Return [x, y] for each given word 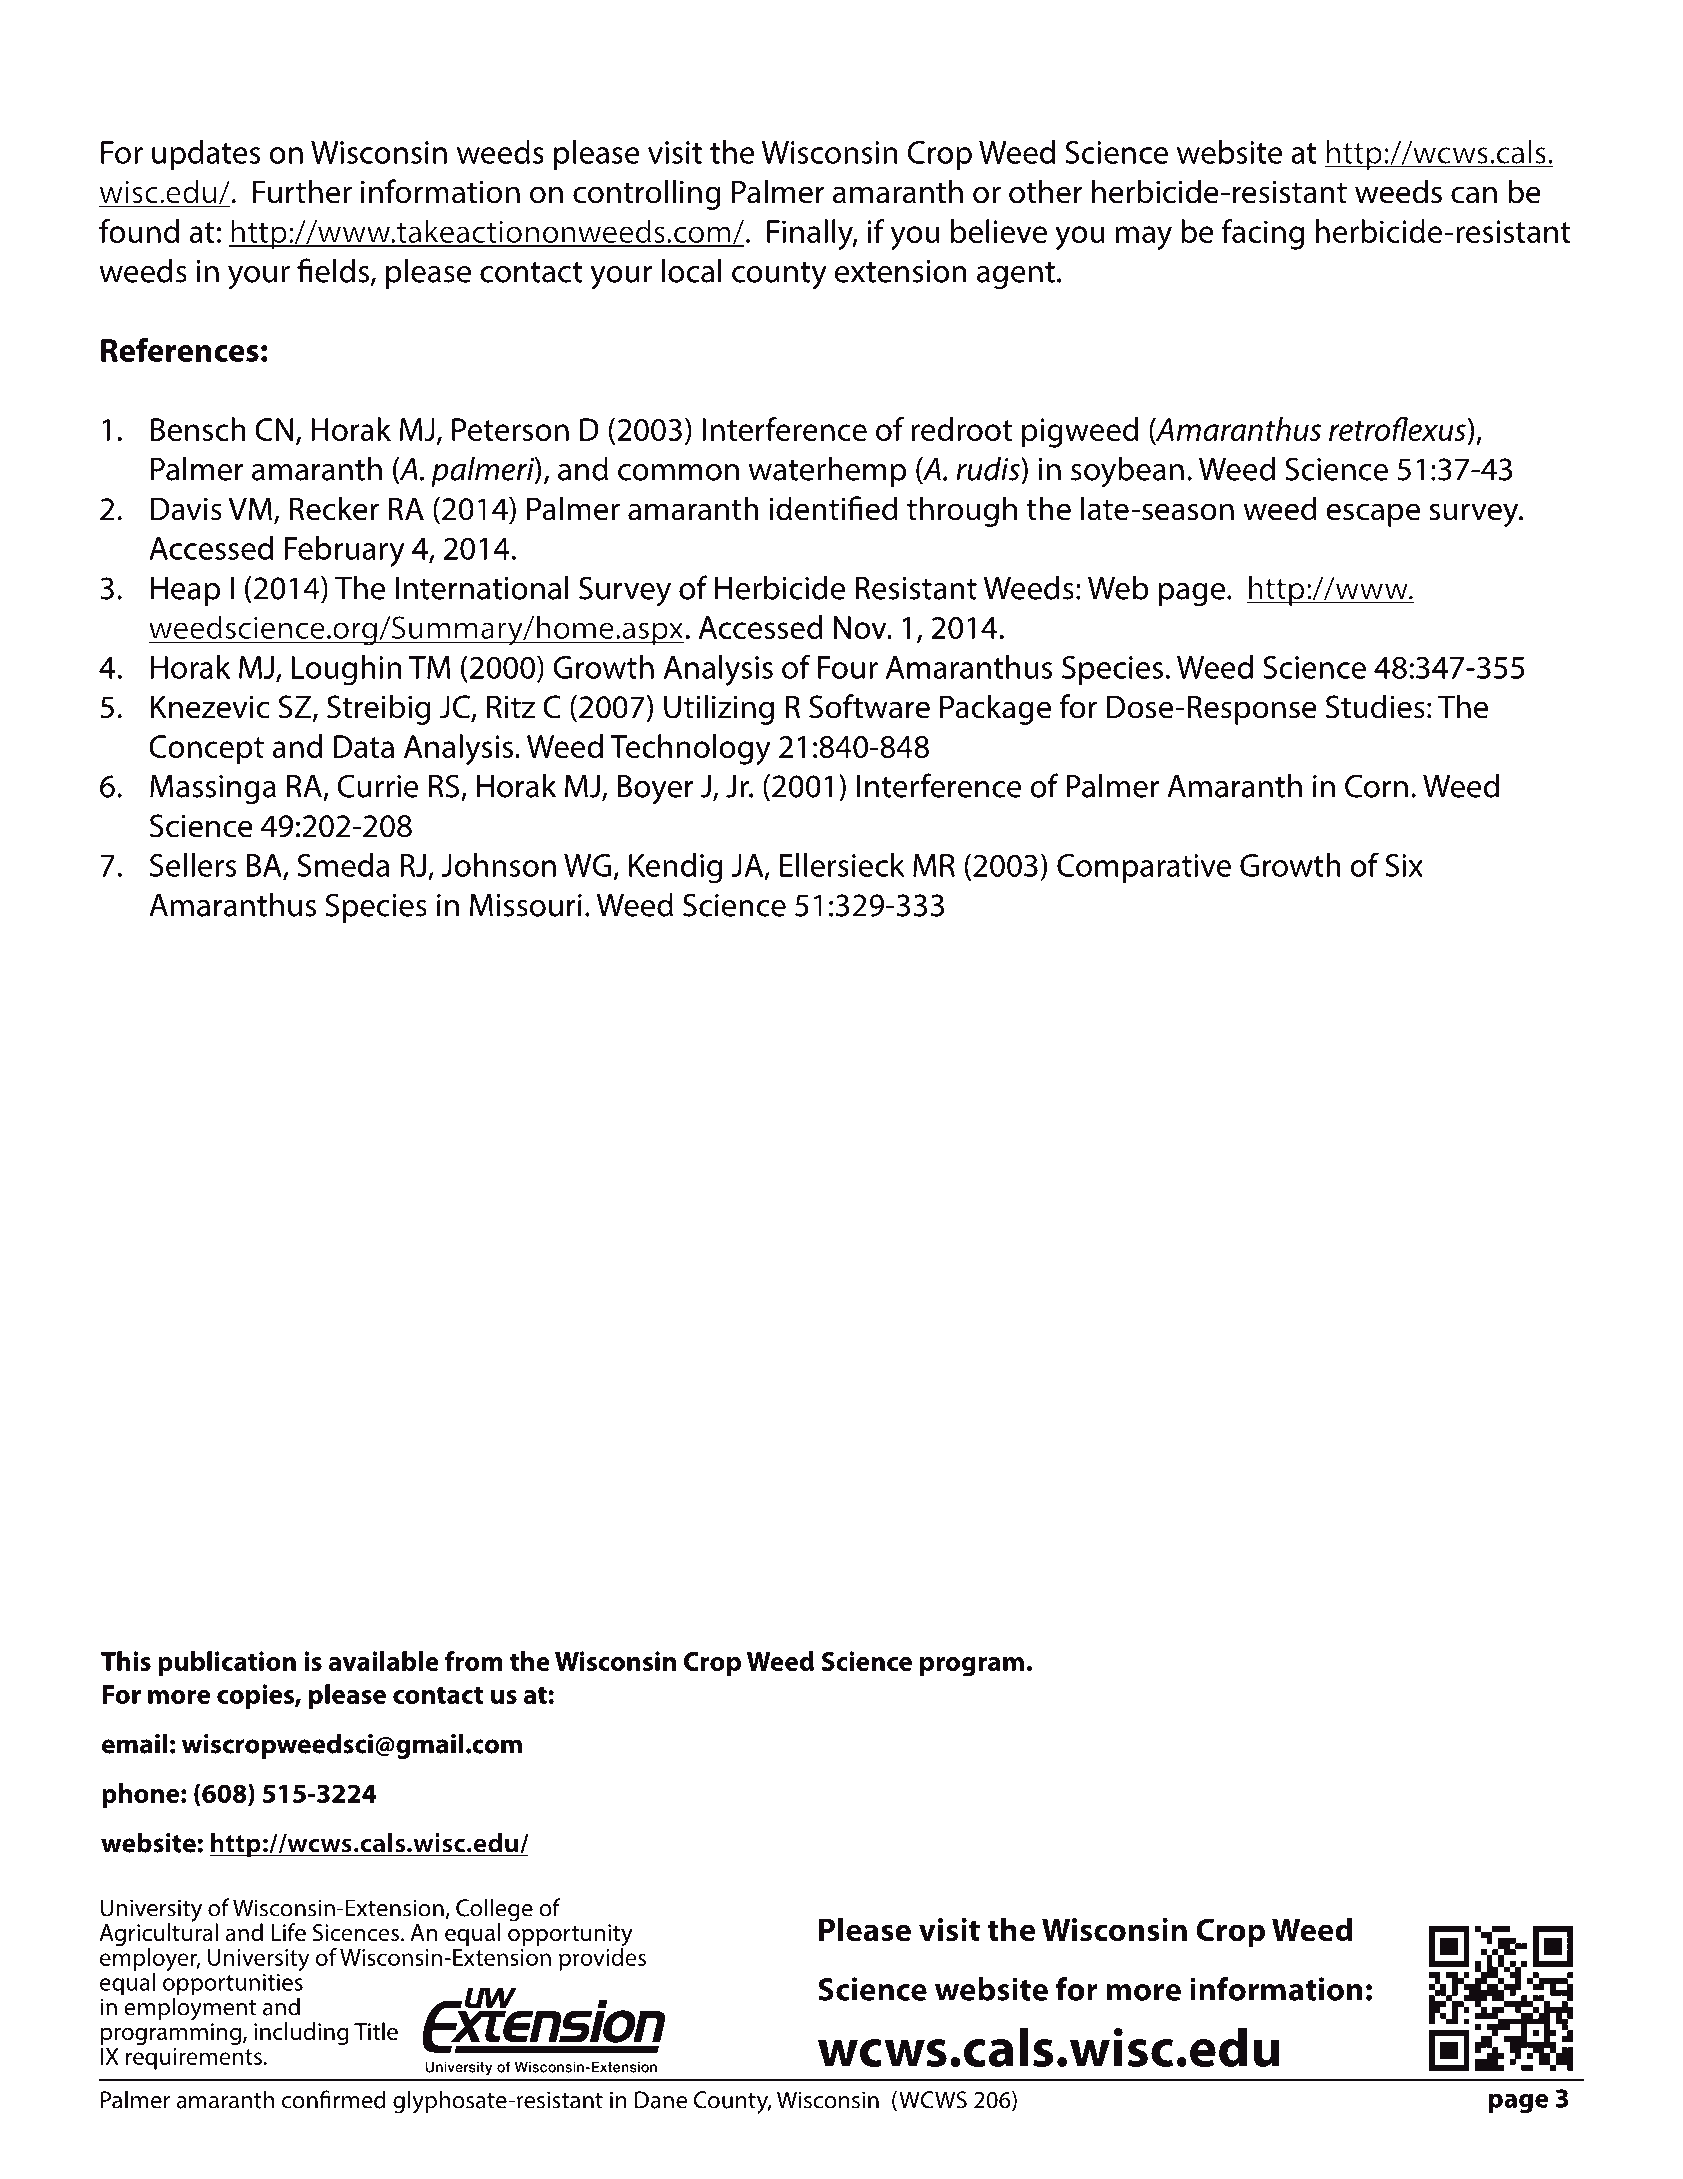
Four [848, 667]
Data [363, 746]
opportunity [570, 1936]
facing [1263, 234]
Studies [1375, 706]
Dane [661, 2100]
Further [302, 191]
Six [1404, 865]
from [474, 1661]
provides [602, 1958]
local [692, 271]
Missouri [526, 905]
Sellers [193, 865]
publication [227, 1664]
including [301, 2033]
